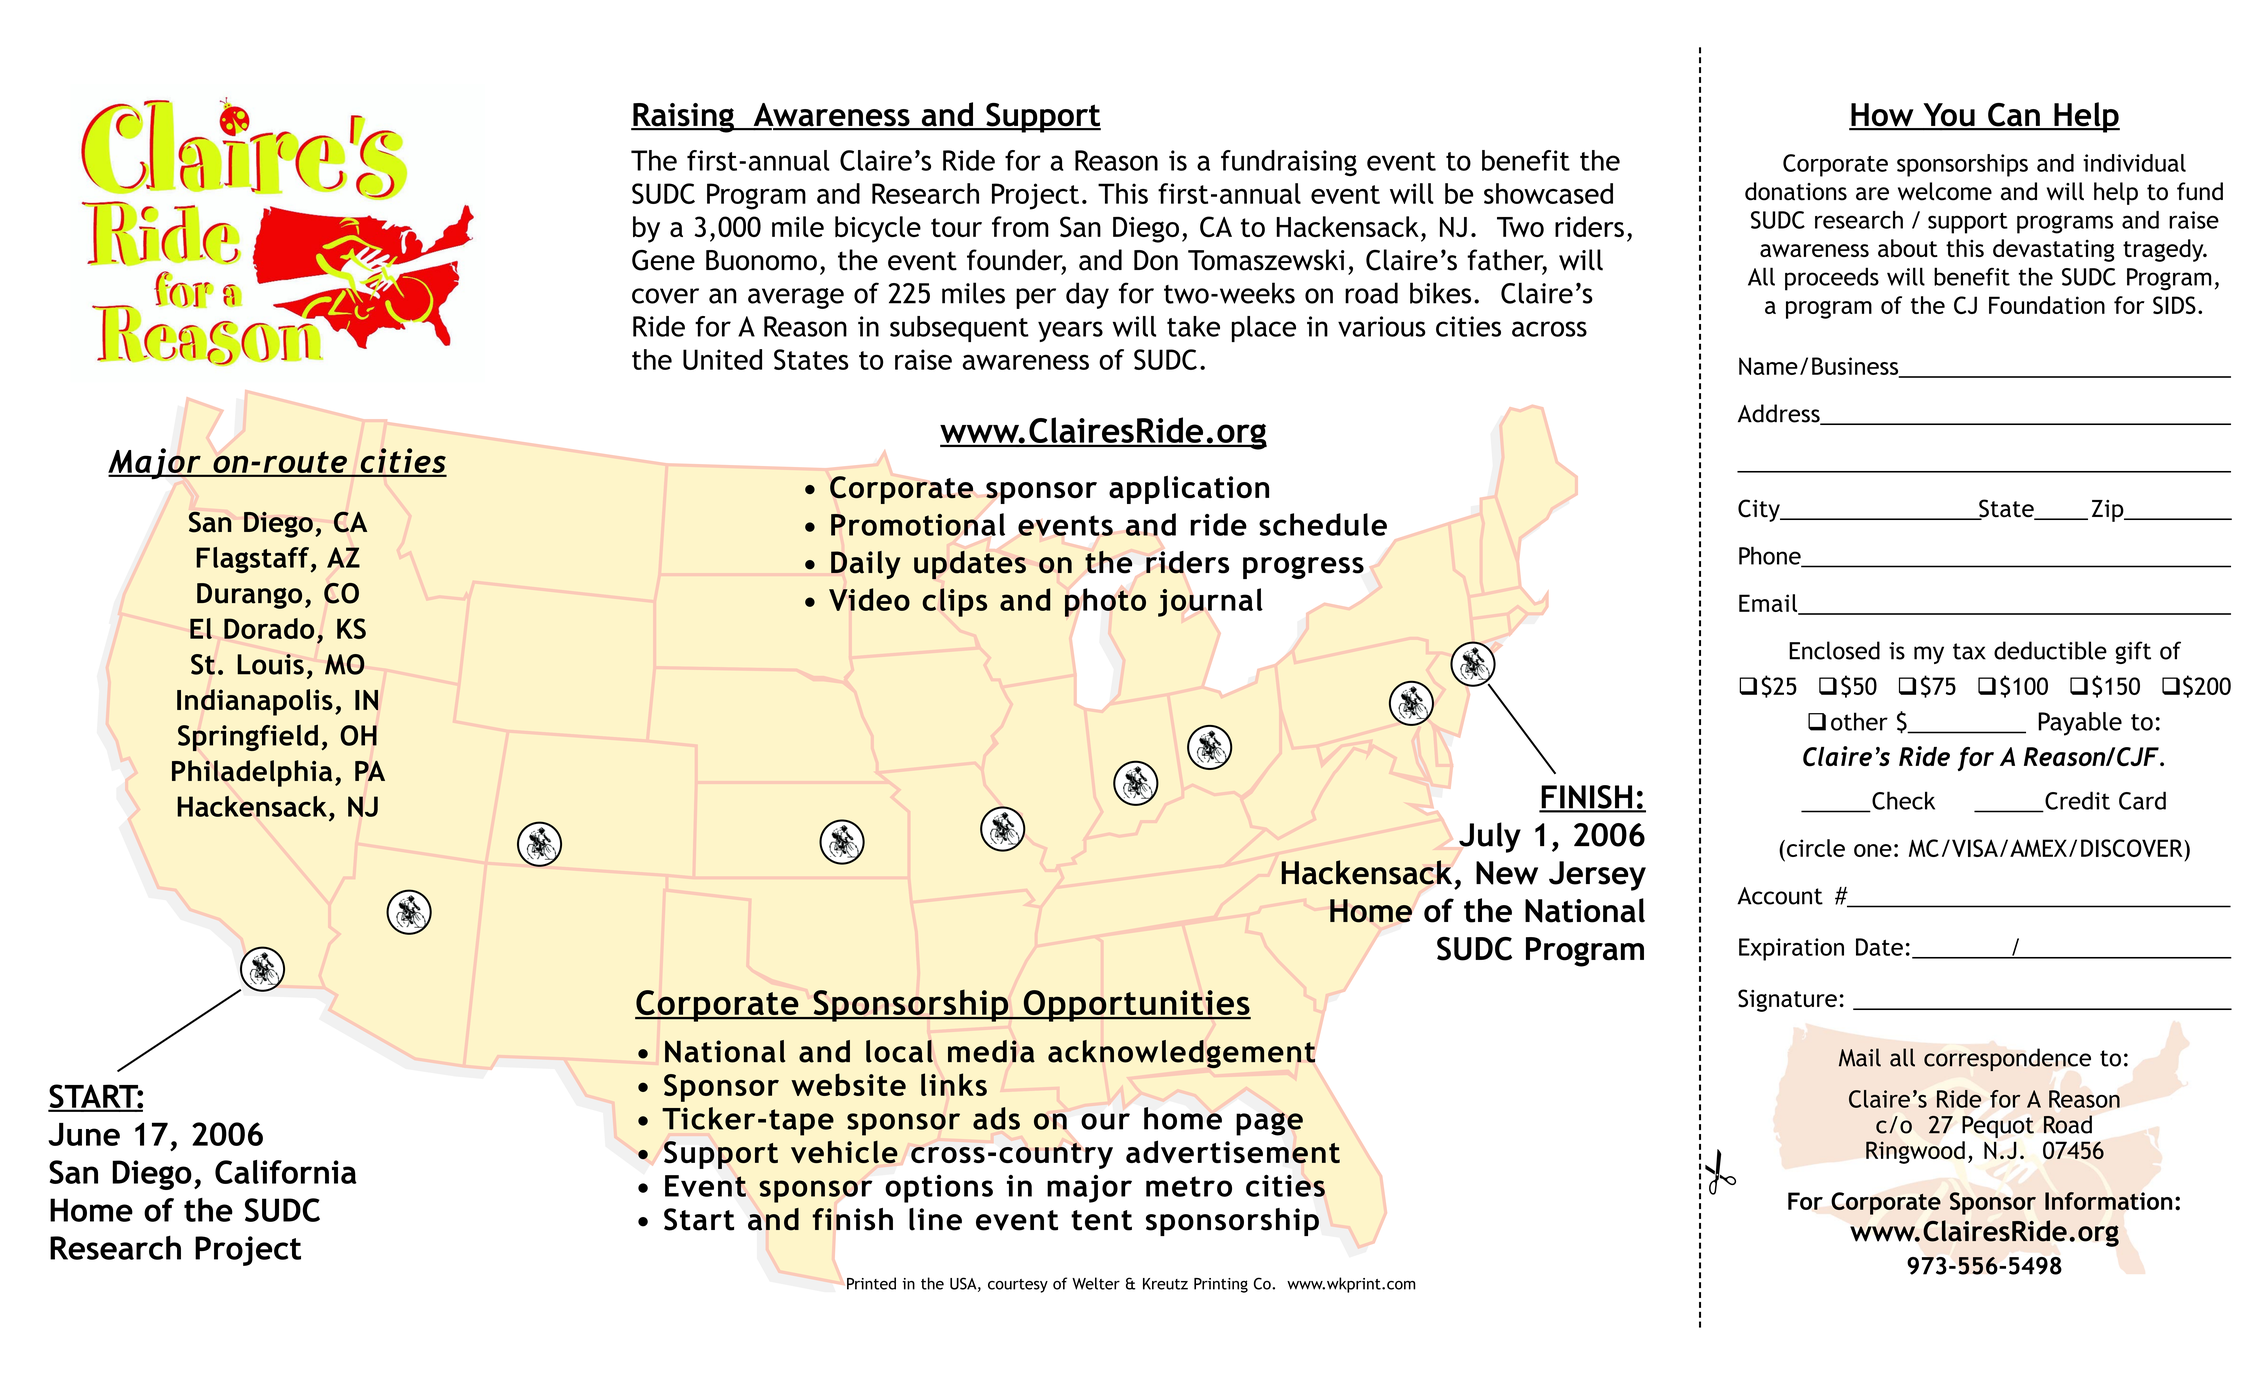 The width and height of the image is (2263, 1374). What do you see at coordinates (286, 1172) in the image?
I see `California` at bounding box center [286, 1172].
